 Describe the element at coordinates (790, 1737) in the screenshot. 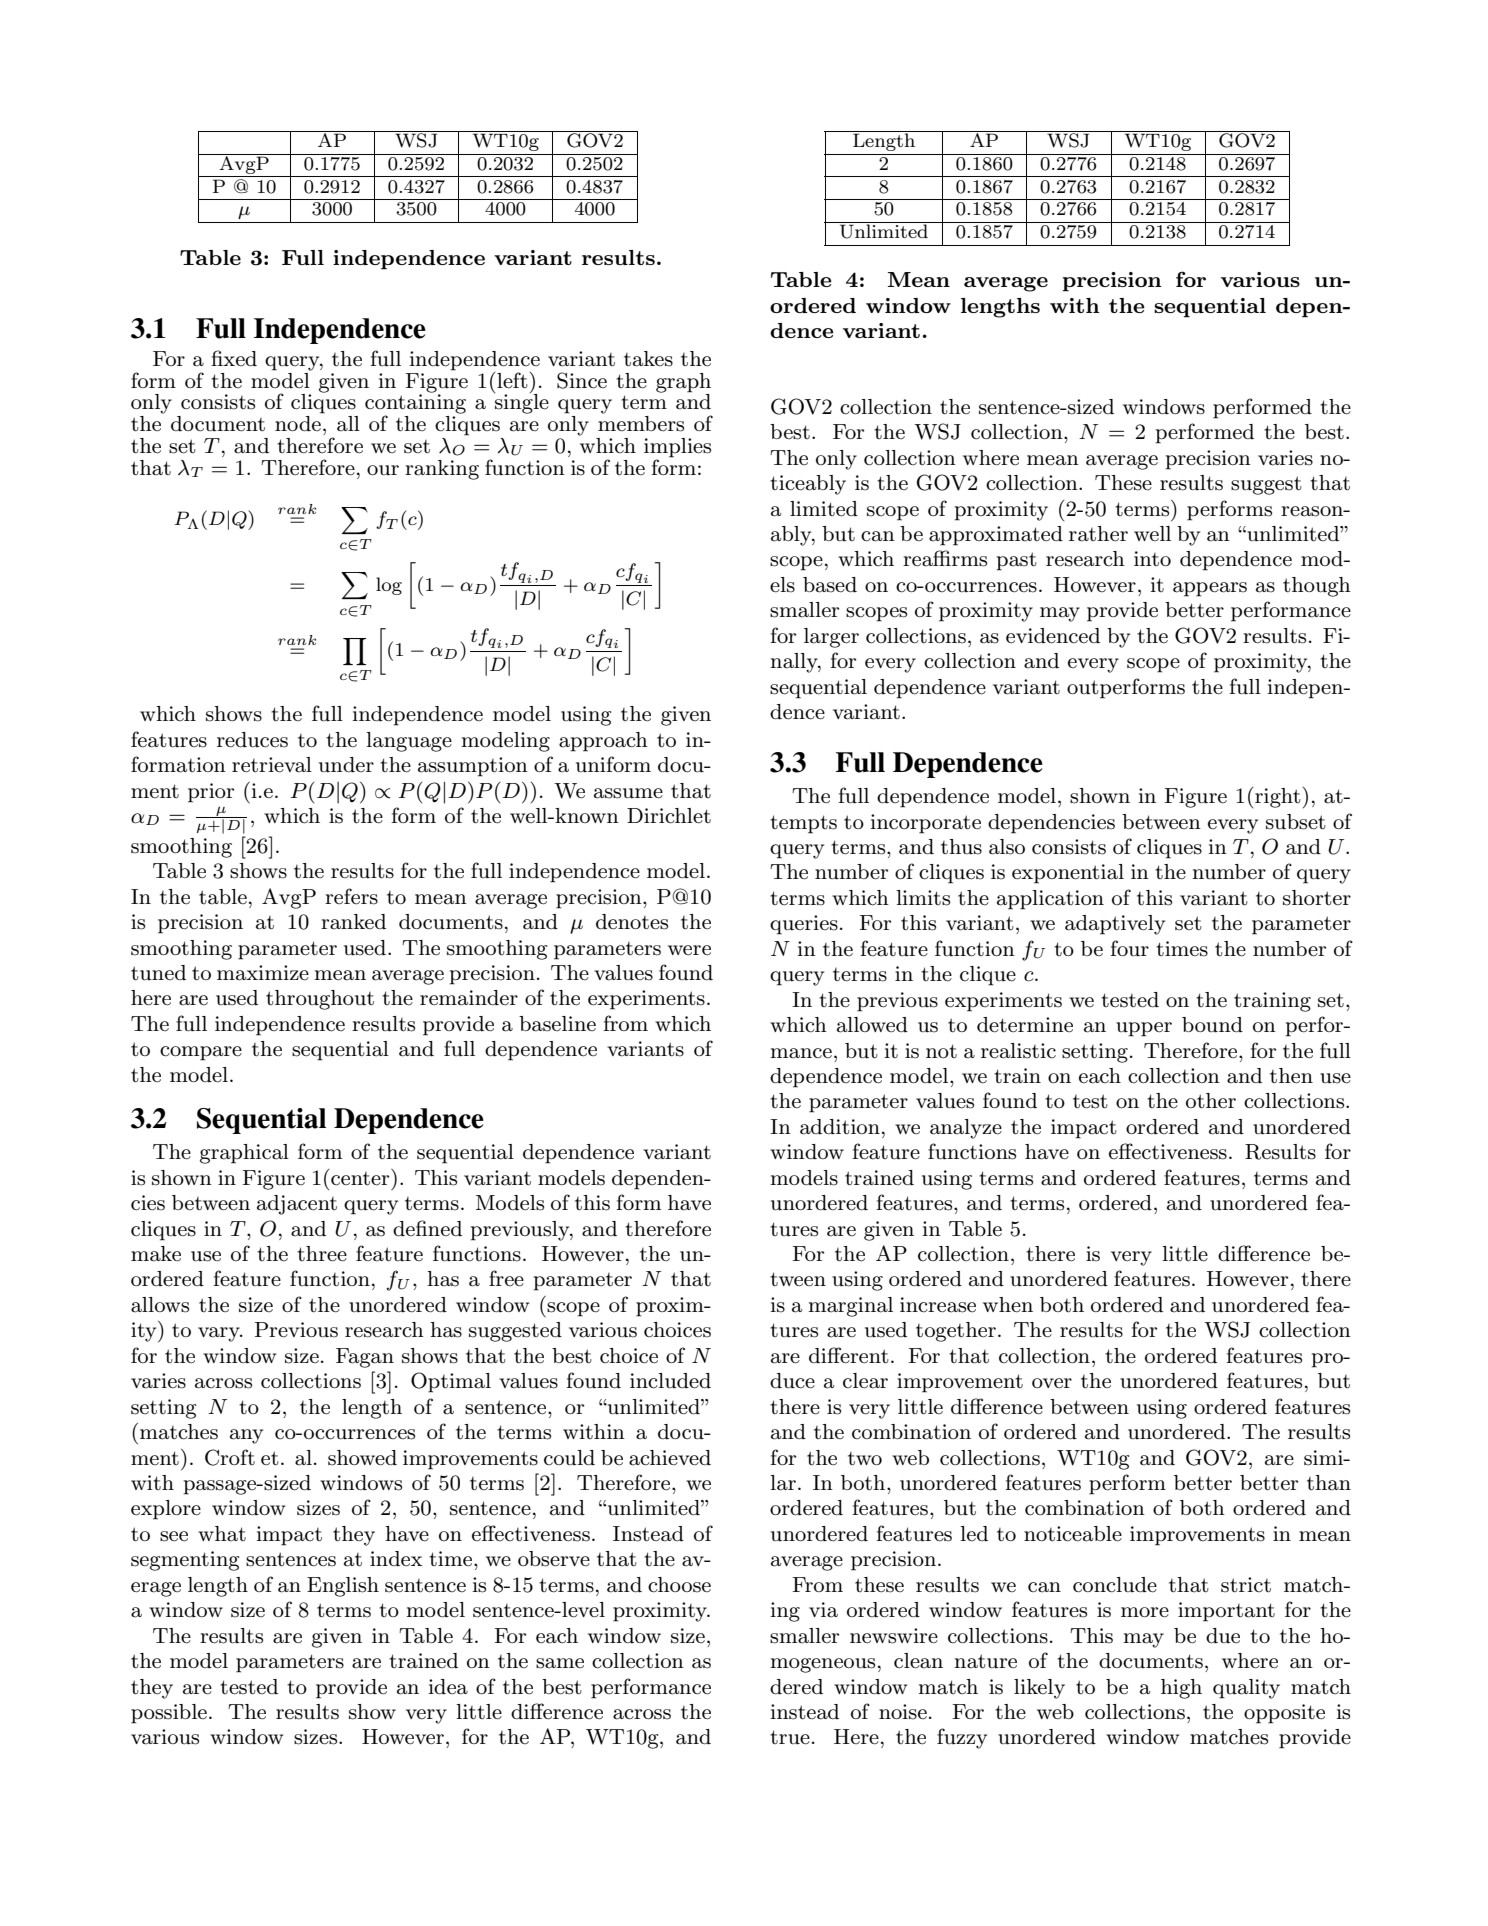

I see `true` at that location.
